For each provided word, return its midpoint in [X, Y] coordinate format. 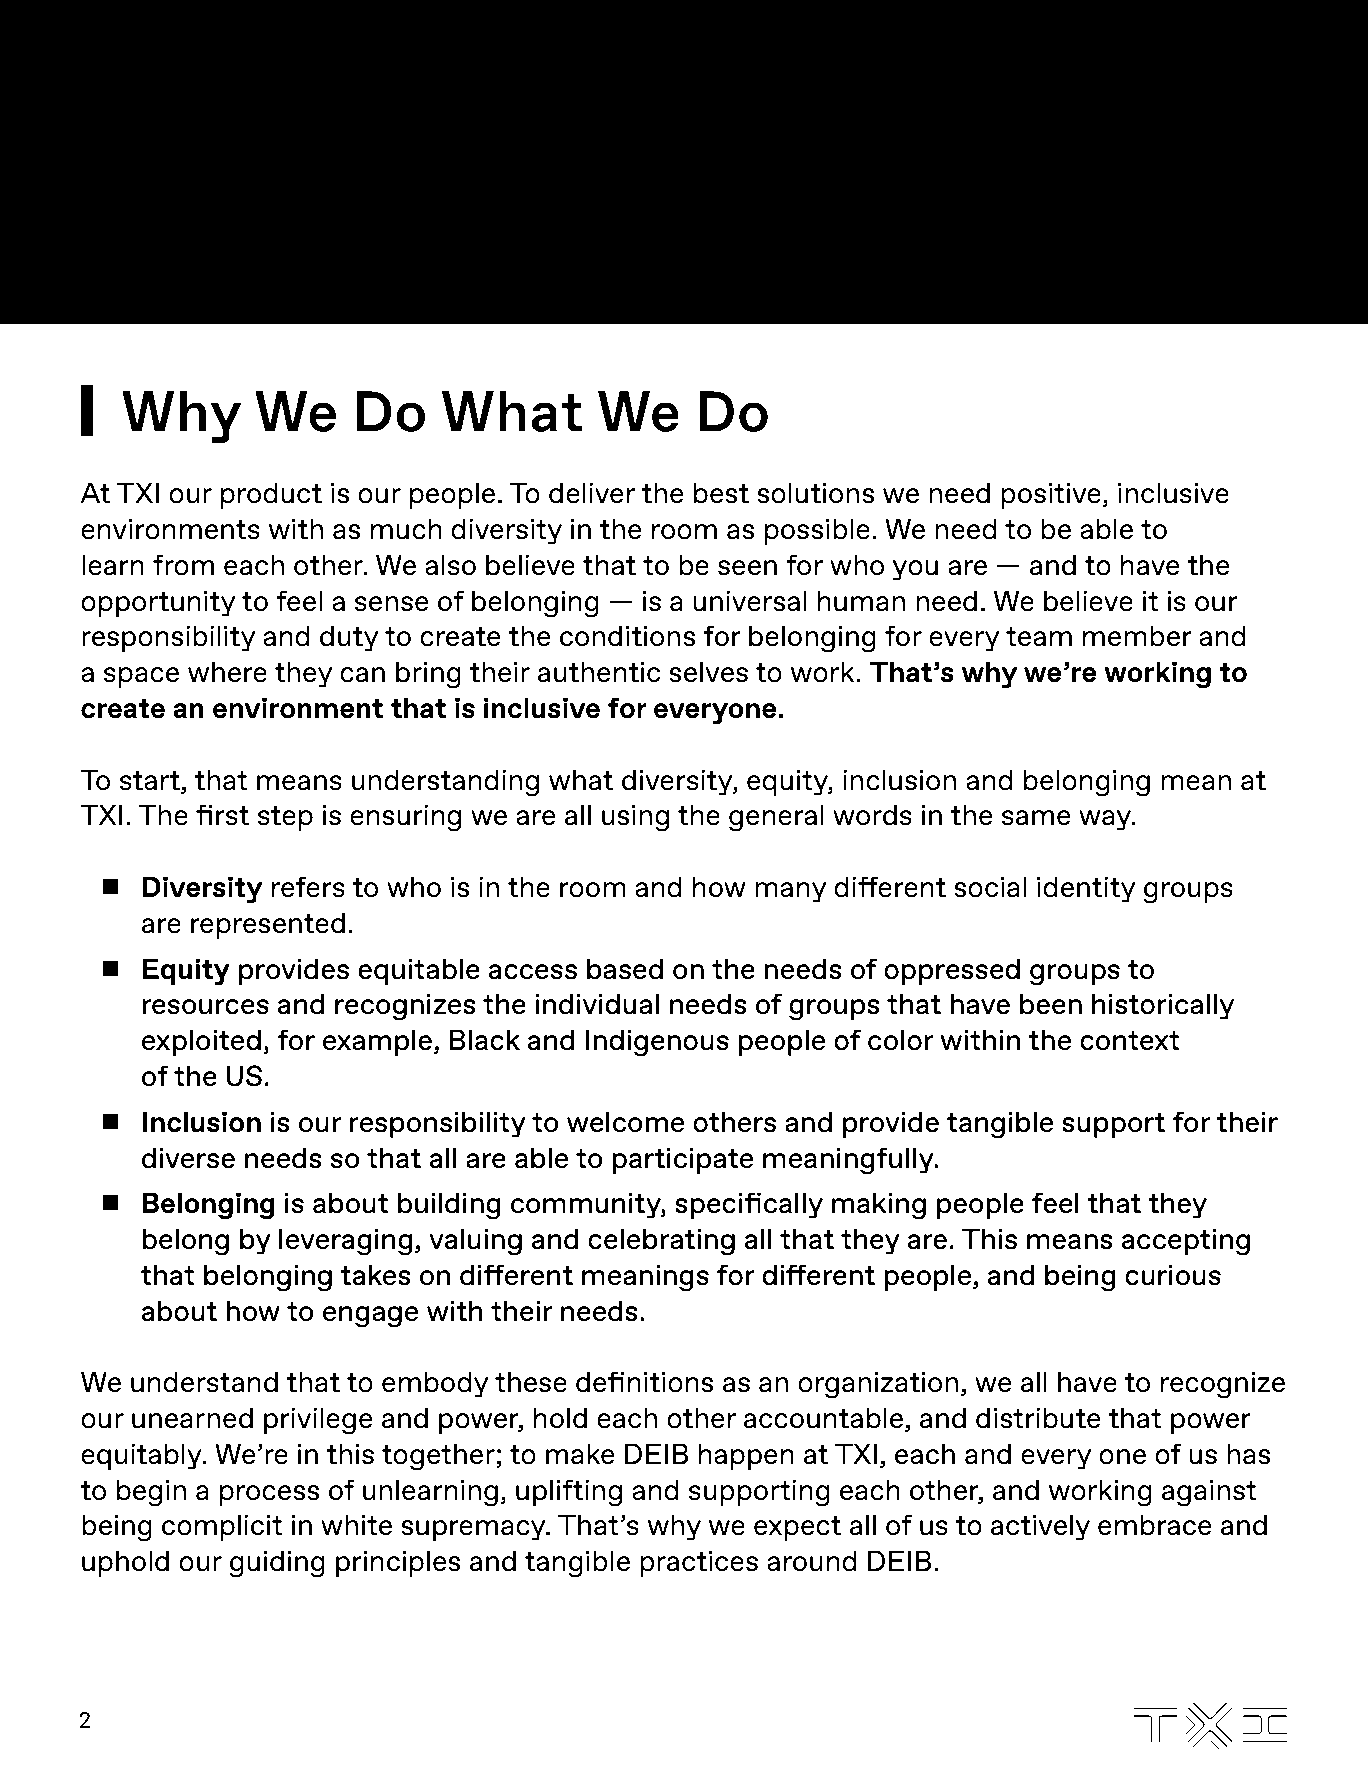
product [271, 495]
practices [699, 1564]
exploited [201, 1042]
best [721, 493]
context [1130, 1040]
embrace [1155, 1525]
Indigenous [657, 1043]
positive [1051, 496]
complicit [222, 1527]
